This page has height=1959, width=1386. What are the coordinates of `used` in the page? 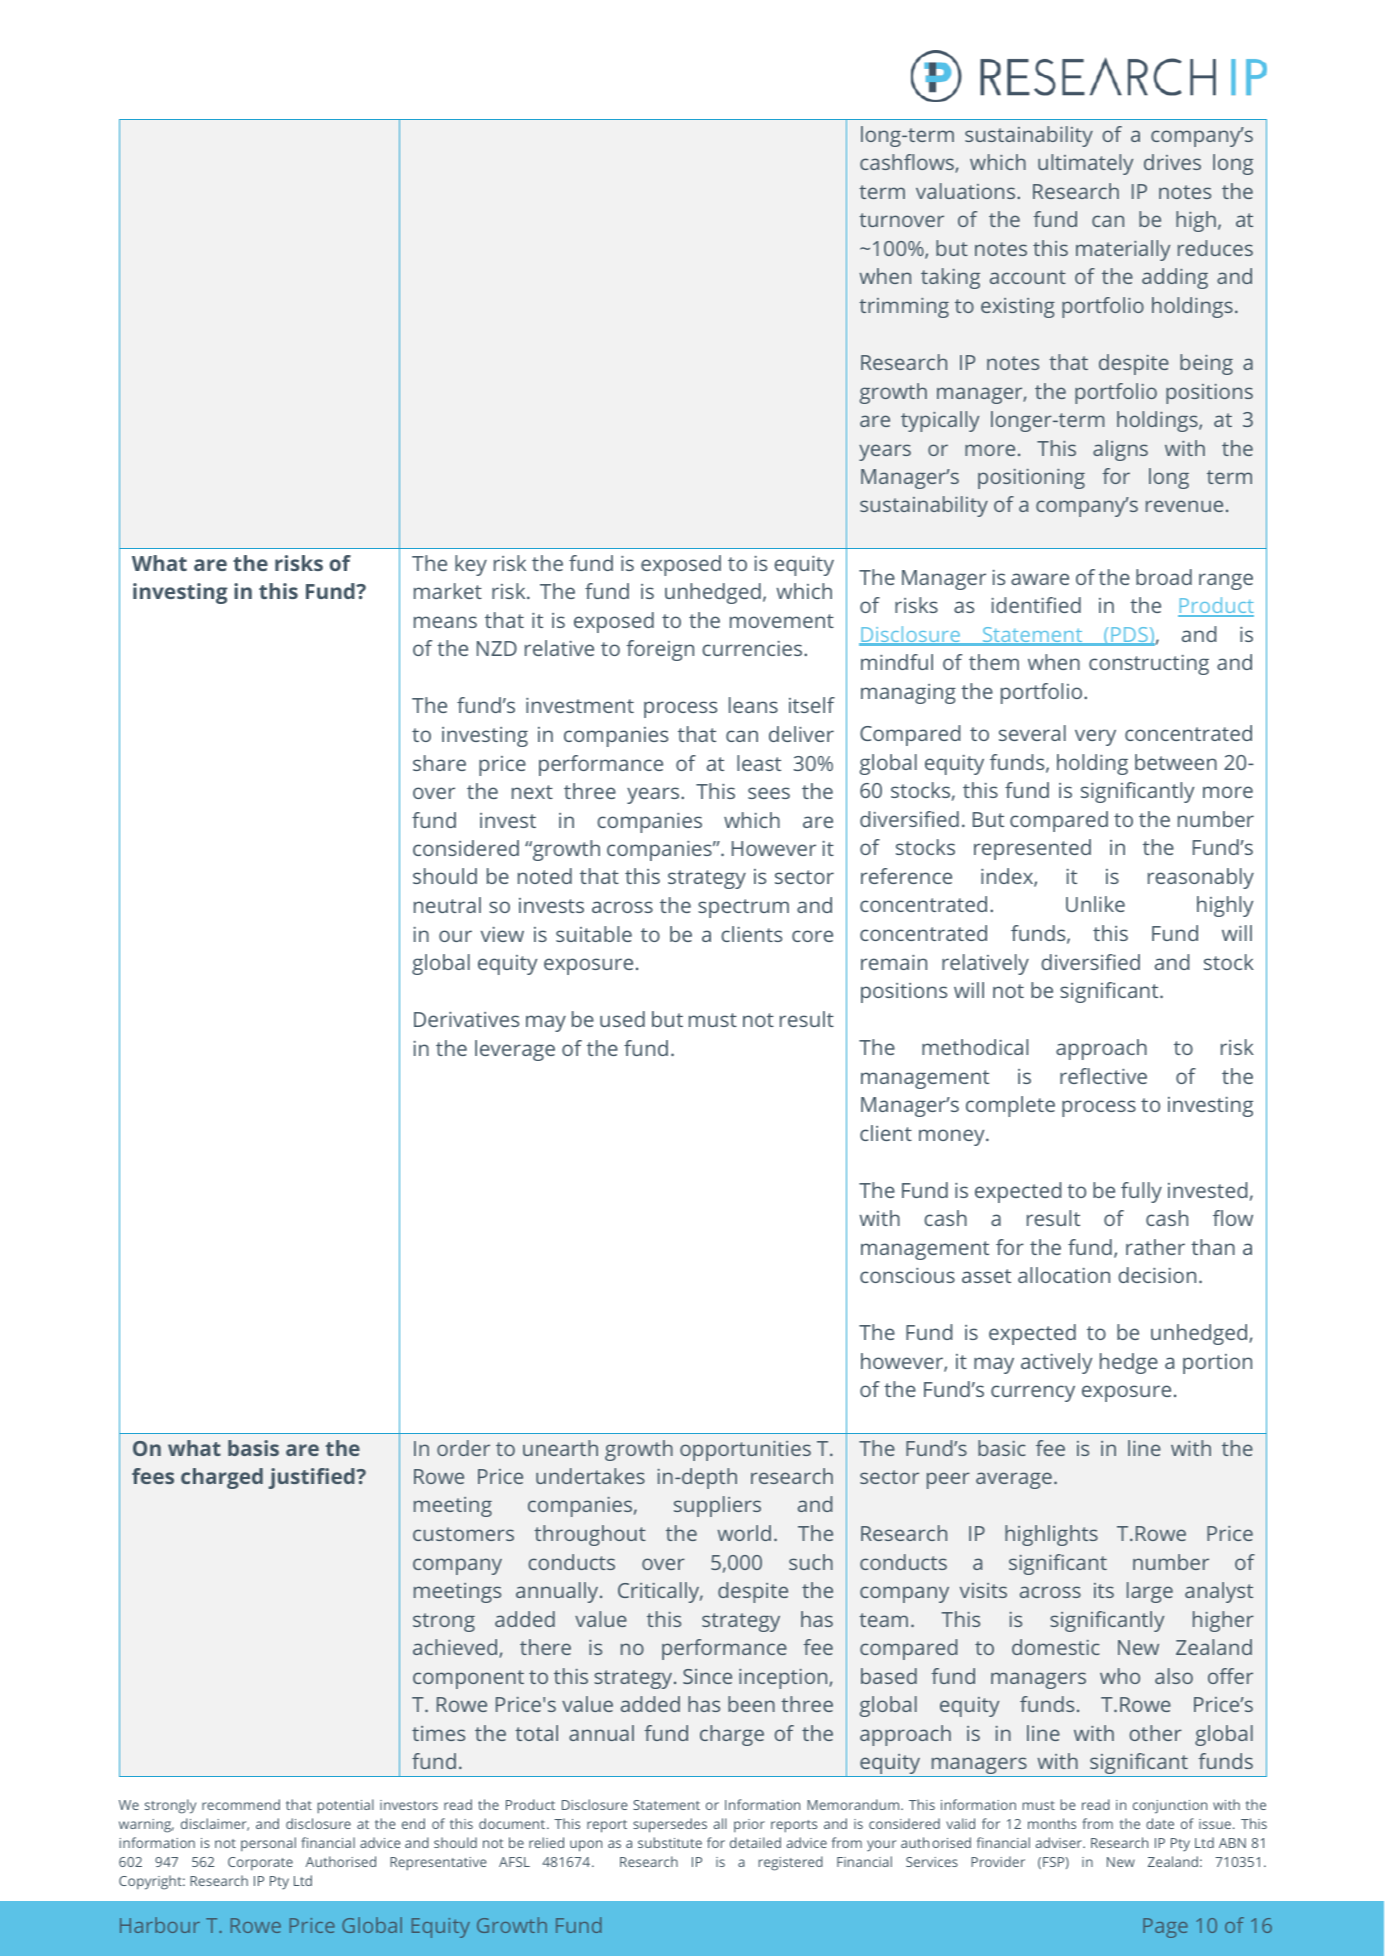 It's located at (622, 1019).
